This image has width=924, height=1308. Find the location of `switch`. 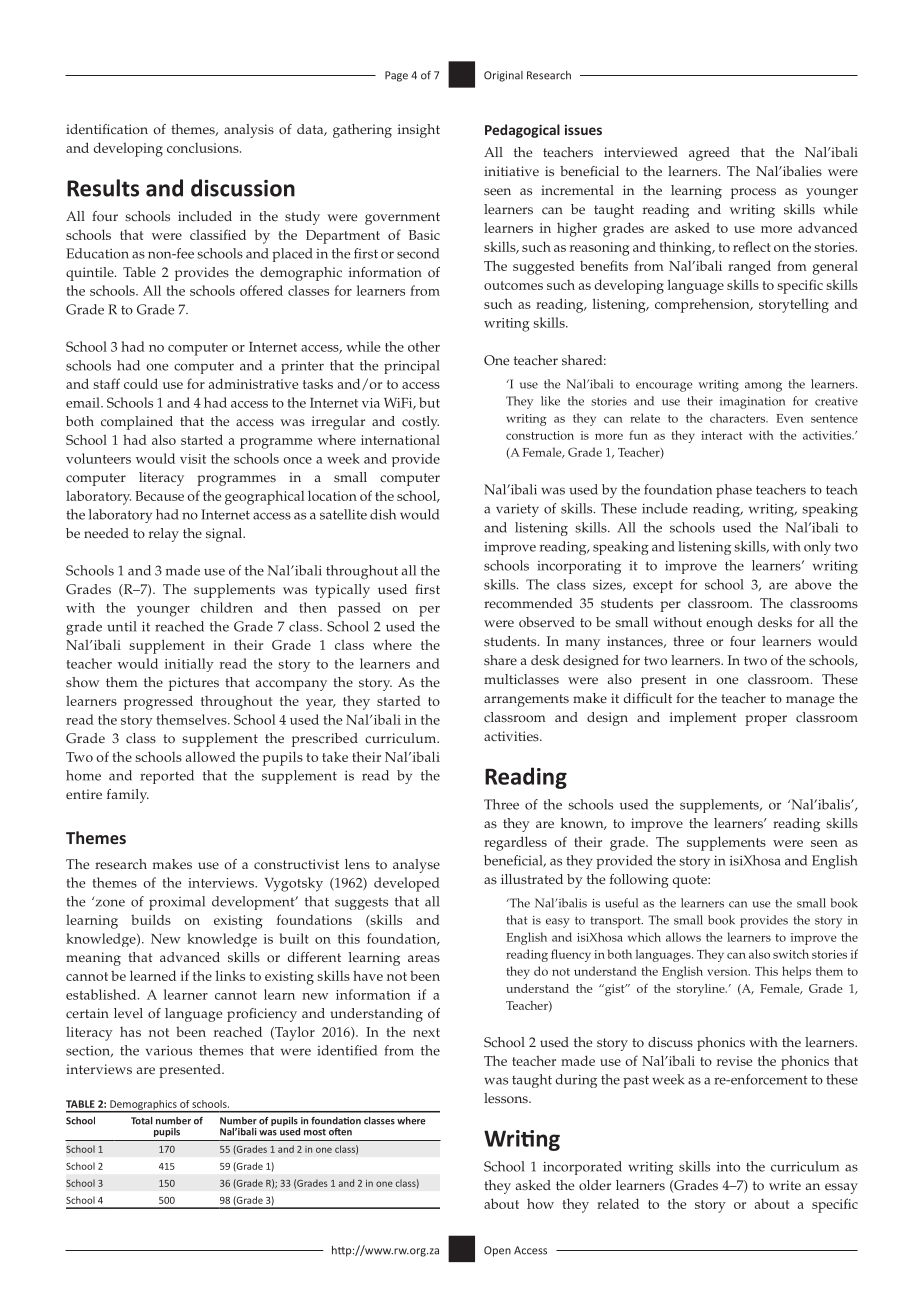

switch is located at coordinates (791, 954).
